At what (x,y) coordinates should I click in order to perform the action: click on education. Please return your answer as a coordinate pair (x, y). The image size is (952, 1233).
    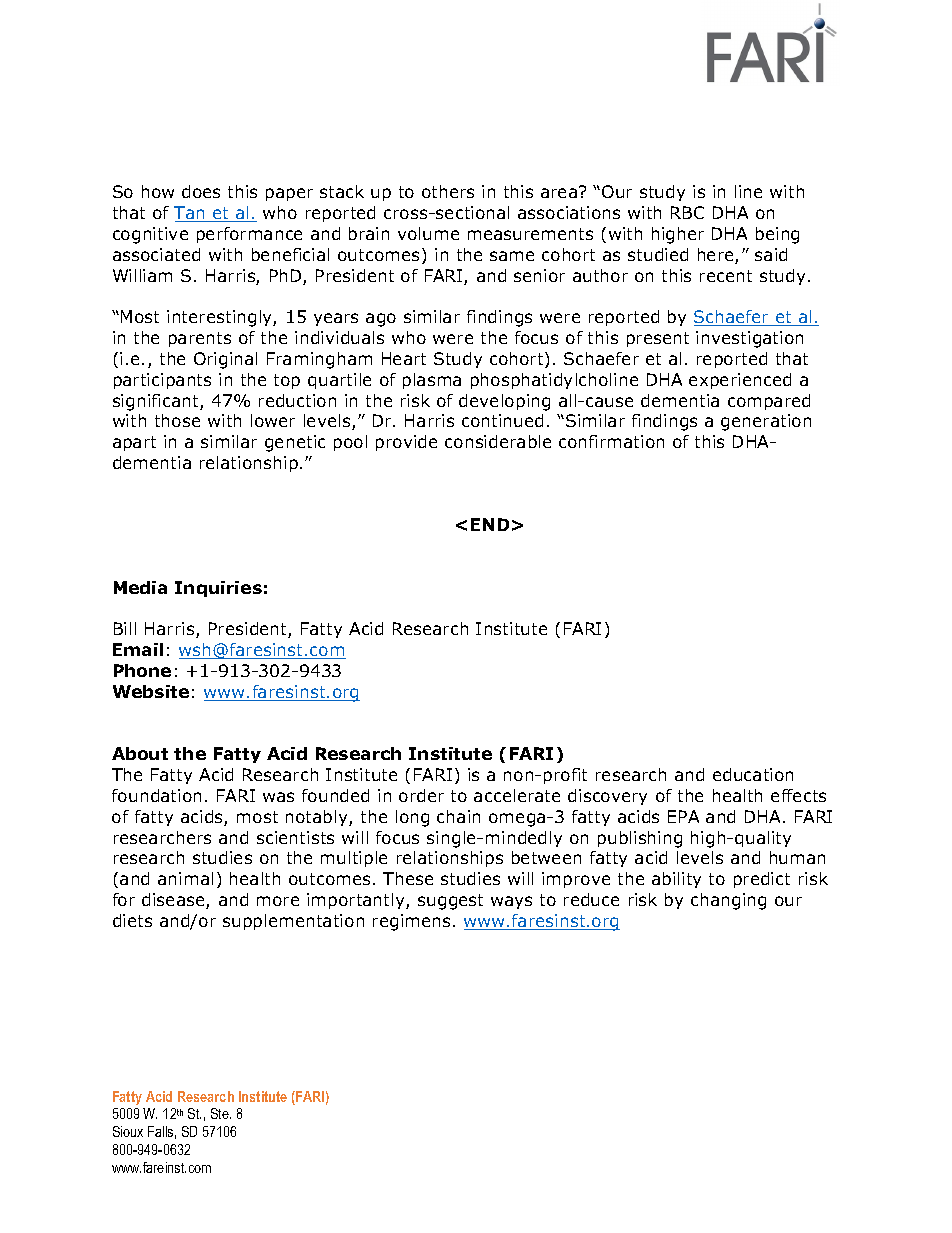
    Looking at the image, I should click on (753, 774).
